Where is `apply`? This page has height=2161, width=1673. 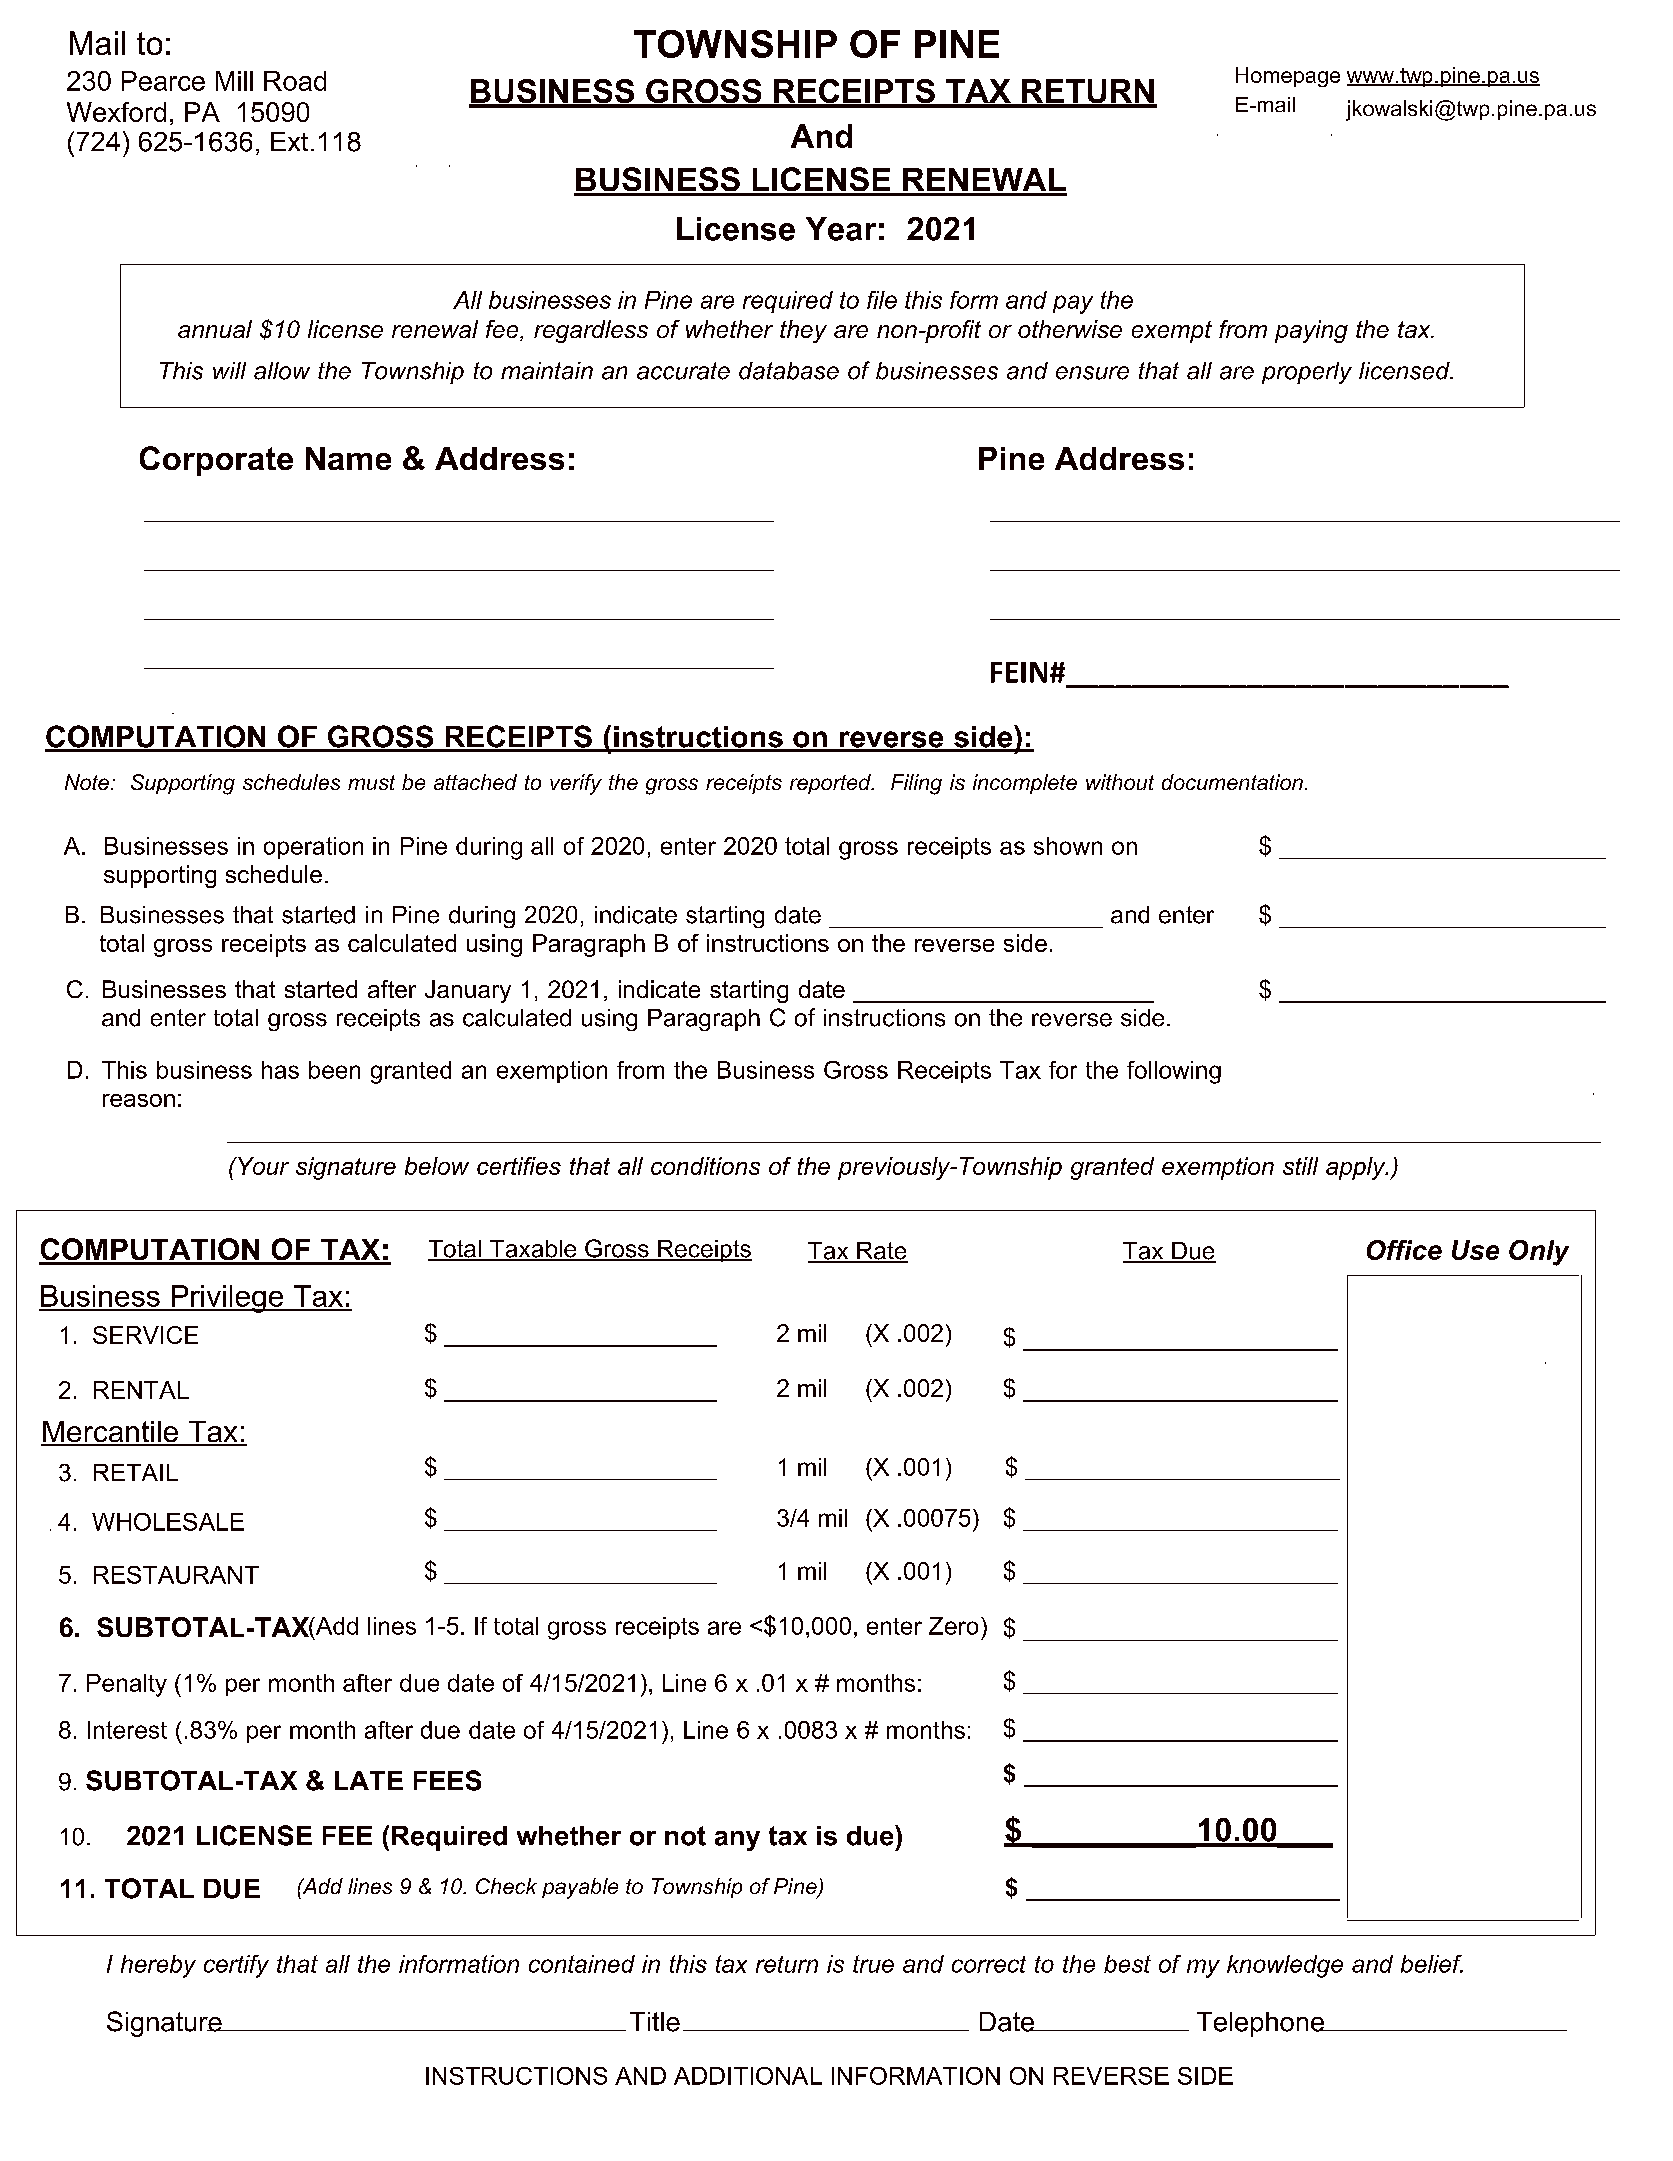
apply is located at coordinates (1357, 1168).
